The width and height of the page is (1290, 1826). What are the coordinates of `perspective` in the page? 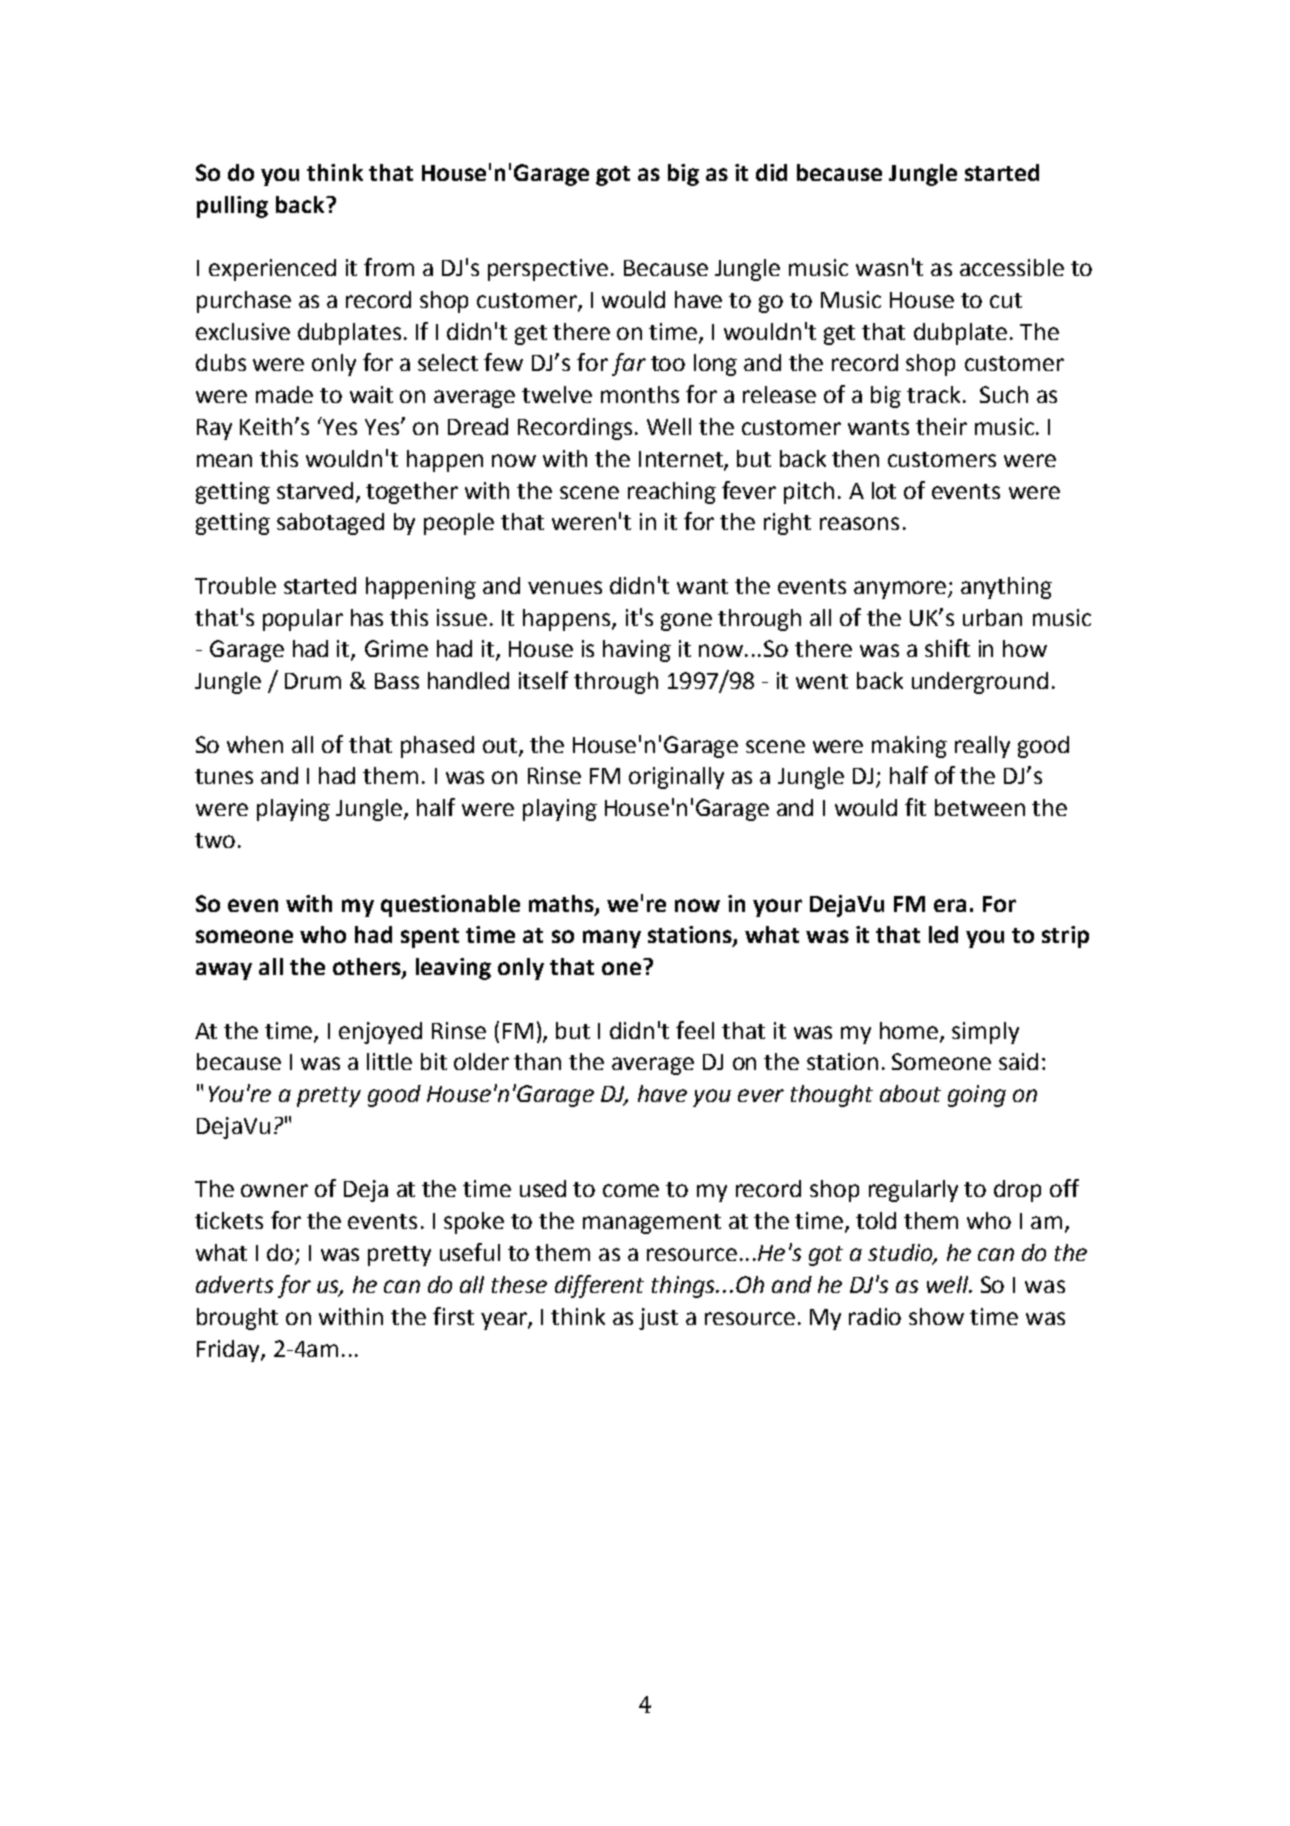 It's located at (548, 270).
